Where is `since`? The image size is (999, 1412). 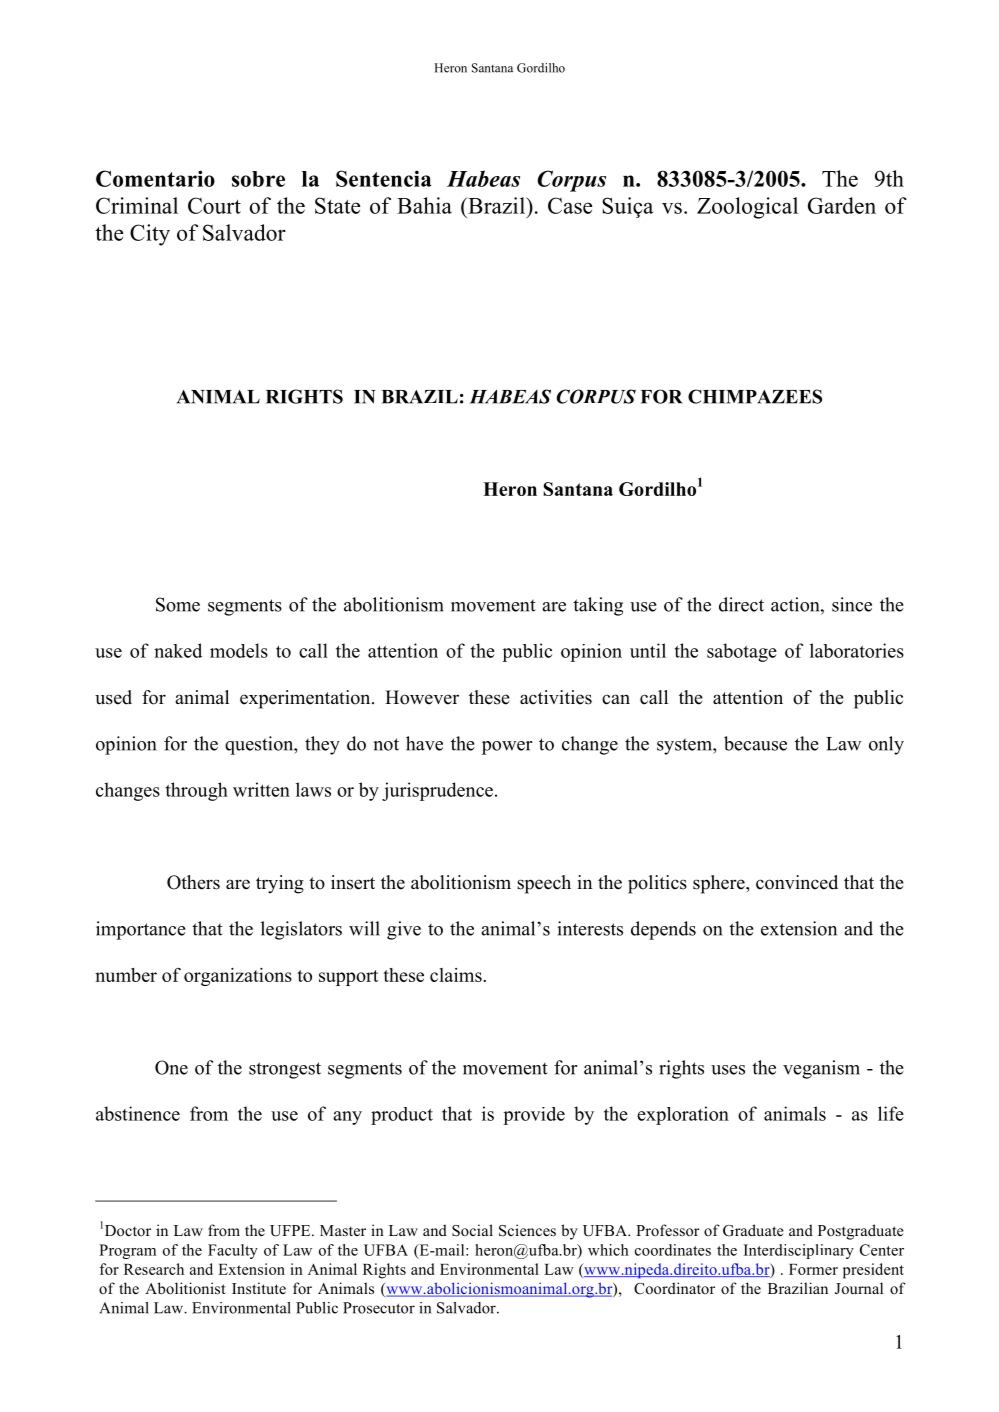
since is located at coordinates (852, 604).
